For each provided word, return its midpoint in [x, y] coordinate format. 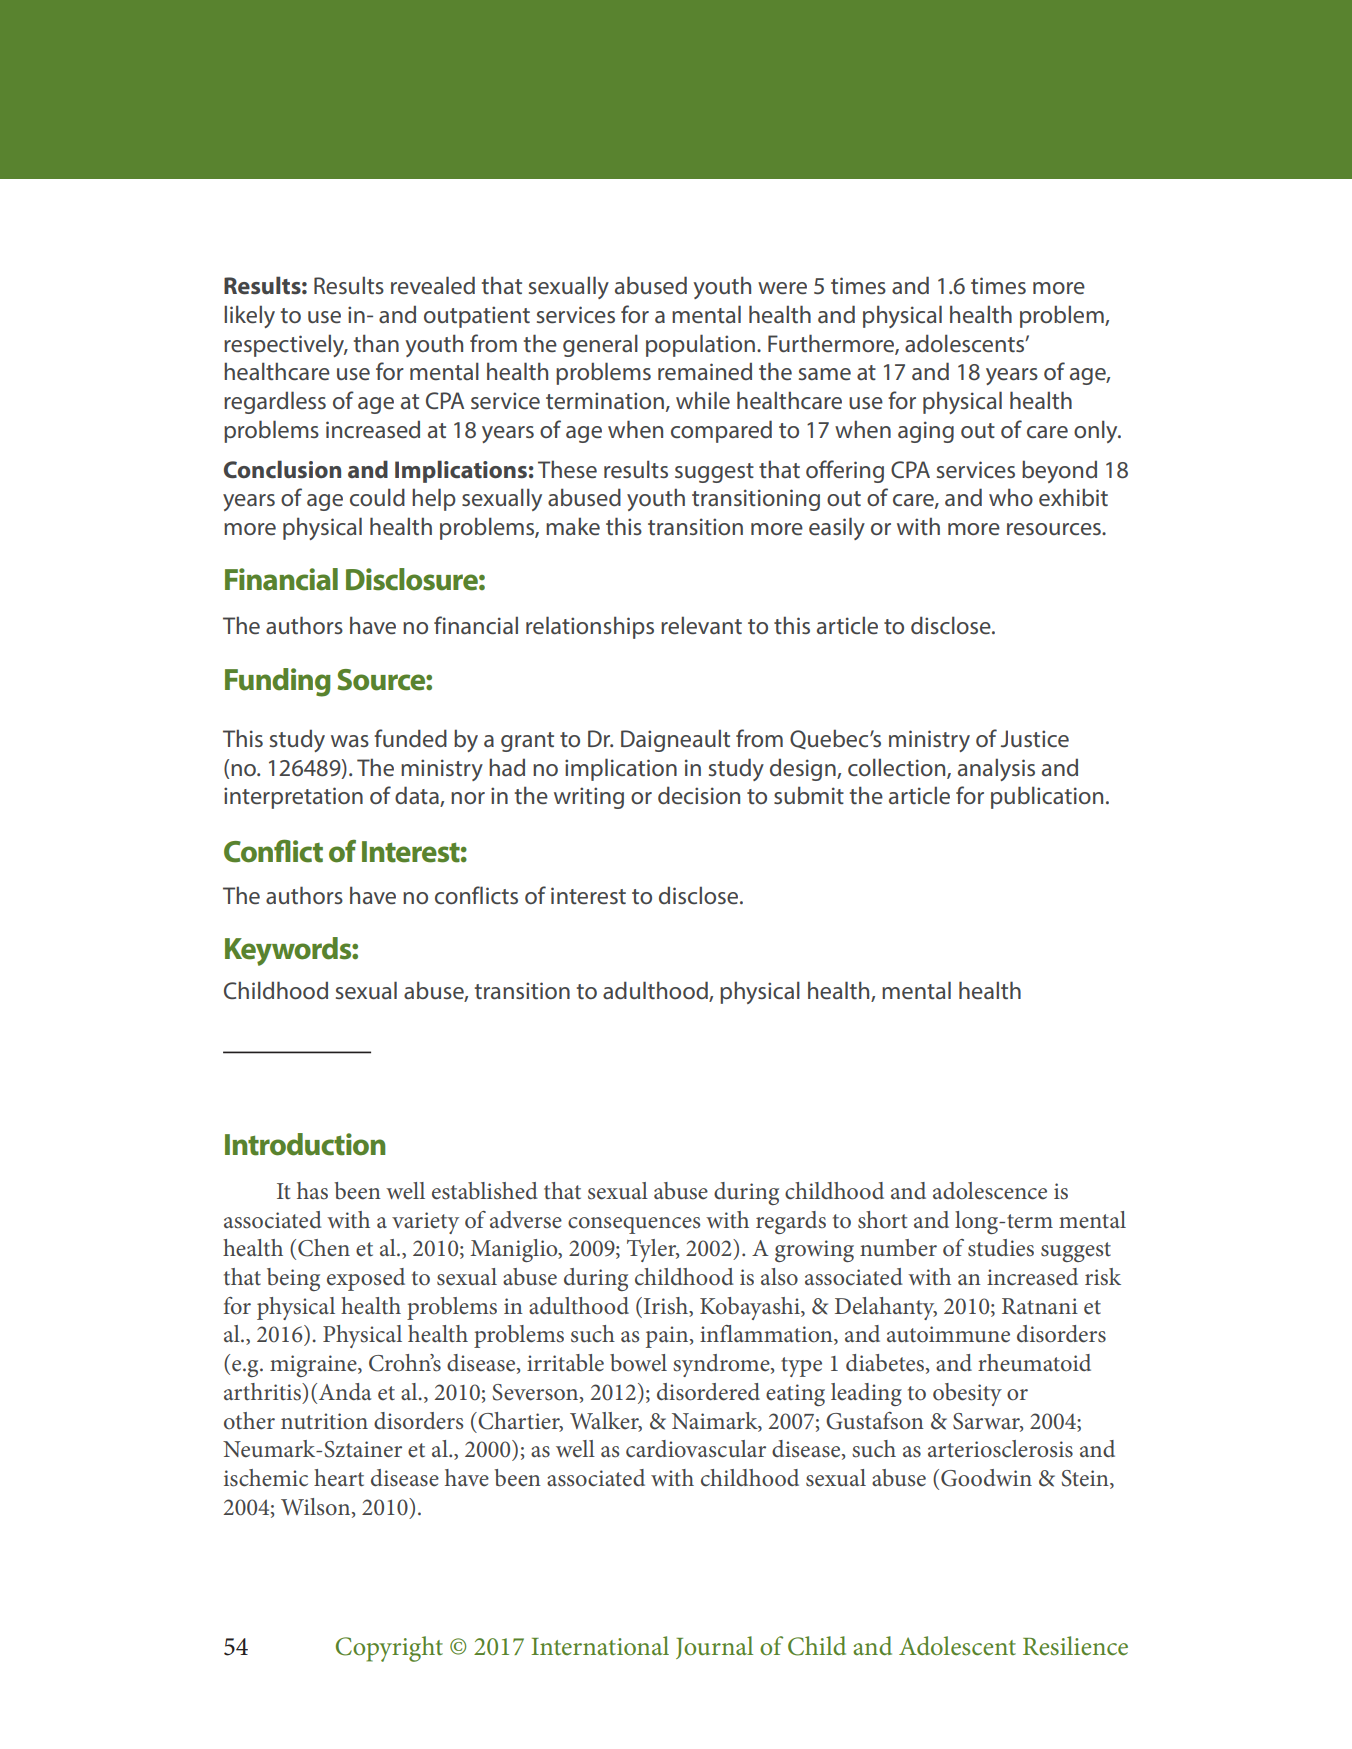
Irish [667, 1306]
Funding [278, 682]
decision [699, 795]
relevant [701, 625]
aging [926, 432]
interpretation [293, 798]
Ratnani [1040, 1306]
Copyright [389, 1649]
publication [1047, 797]
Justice [1035, 739]
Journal [714, 1647]
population [700, 345]
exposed [366, 1279]
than [376, 343]
